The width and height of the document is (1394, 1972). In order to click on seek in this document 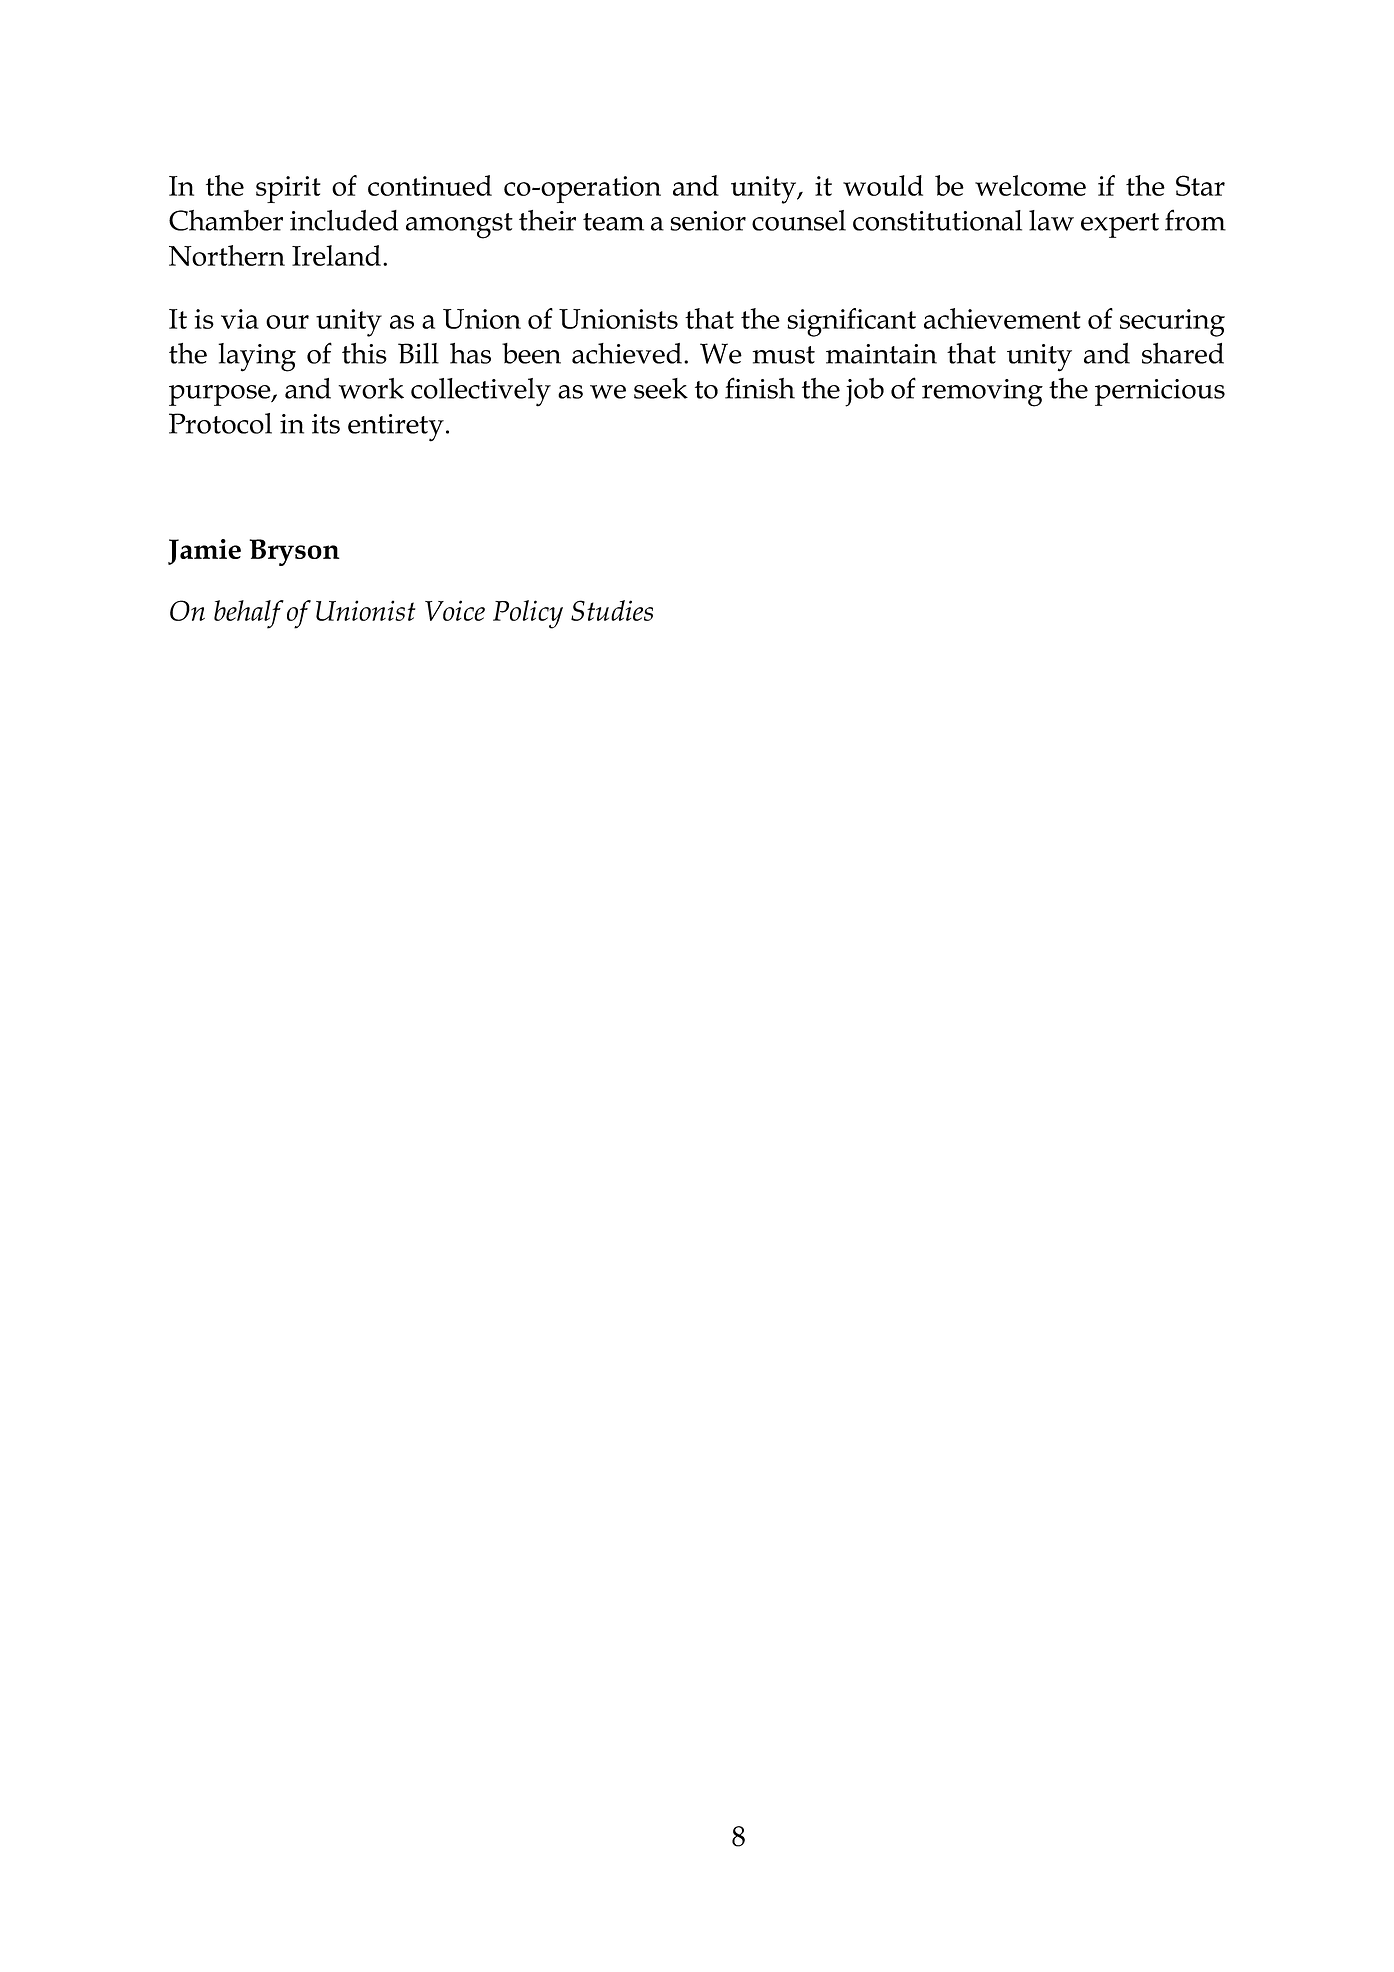, I will do `click(661, 388)`.
